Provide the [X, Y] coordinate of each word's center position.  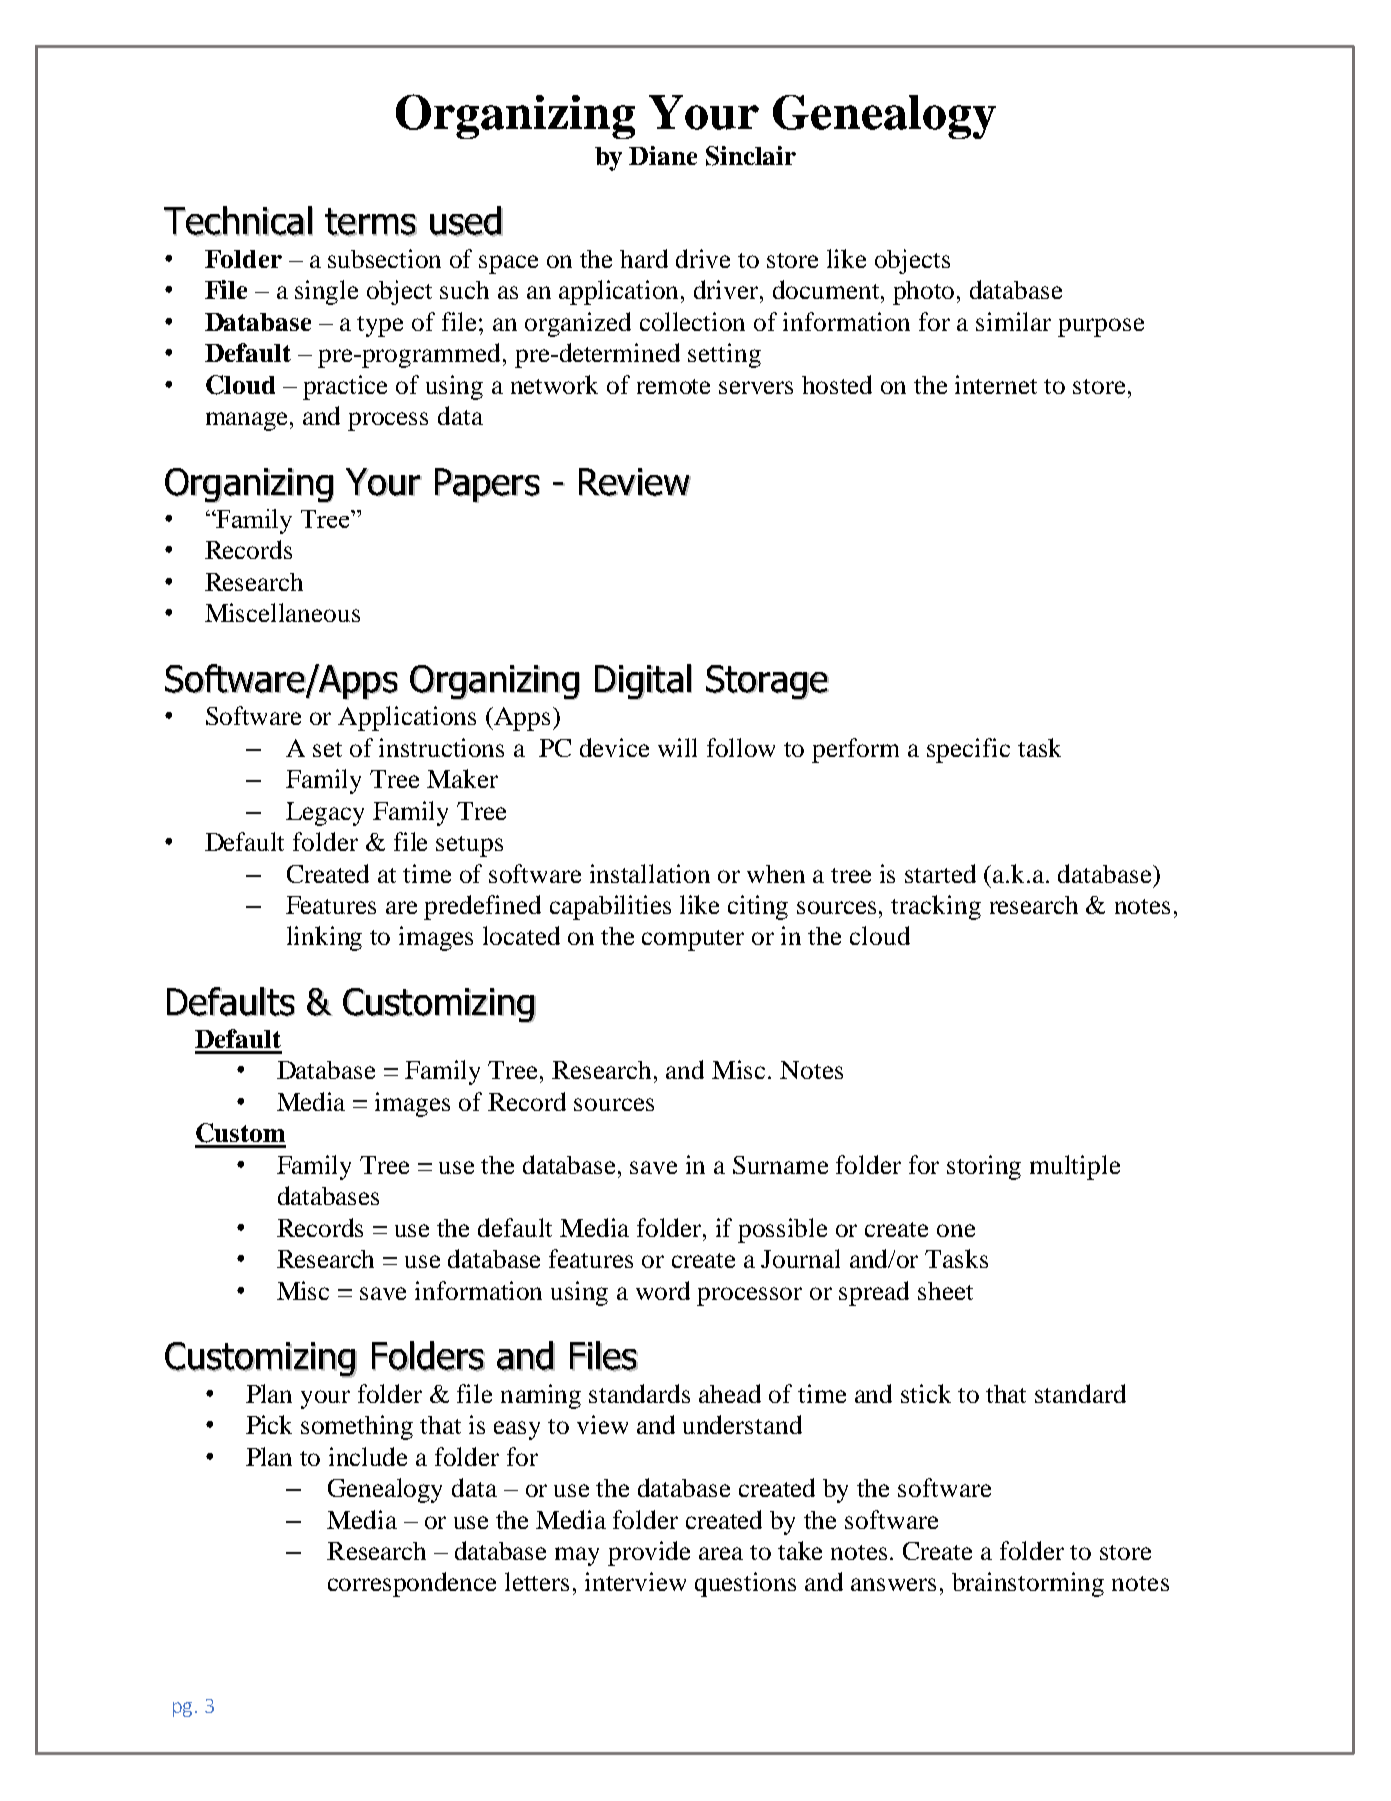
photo [925, 293]
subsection [384, 258]
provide [649, 1553]
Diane [663, 155]
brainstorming [1028, 1584]
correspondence [412, 1584]
